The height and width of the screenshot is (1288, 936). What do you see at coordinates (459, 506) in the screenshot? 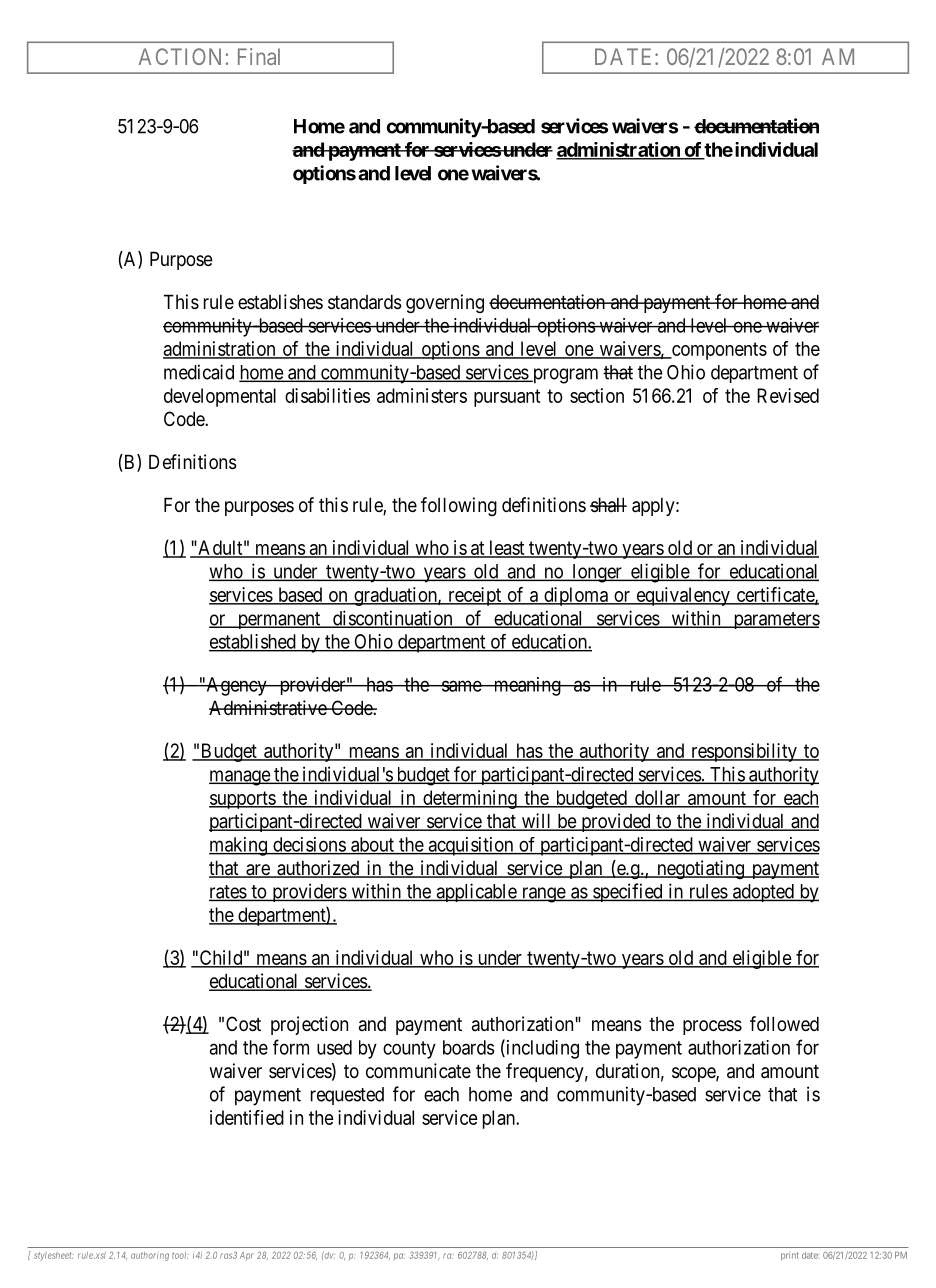
I see `following` at bounding box center [459, 506].
